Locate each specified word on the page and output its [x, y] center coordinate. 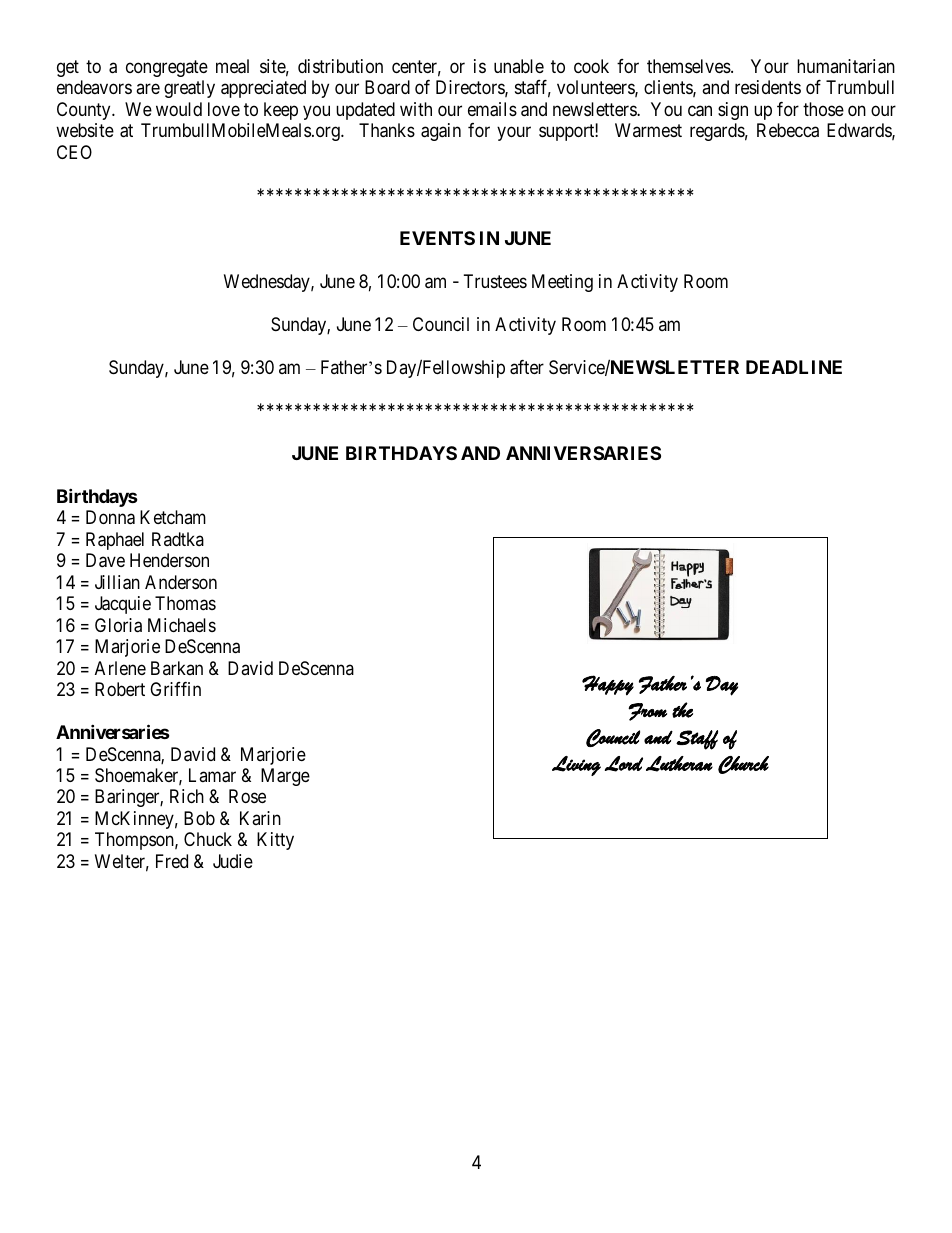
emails [492, 109]
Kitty [275, 841]
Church [743, 765]
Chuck [208, 839]
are [148, 89]
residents [768, 87]
